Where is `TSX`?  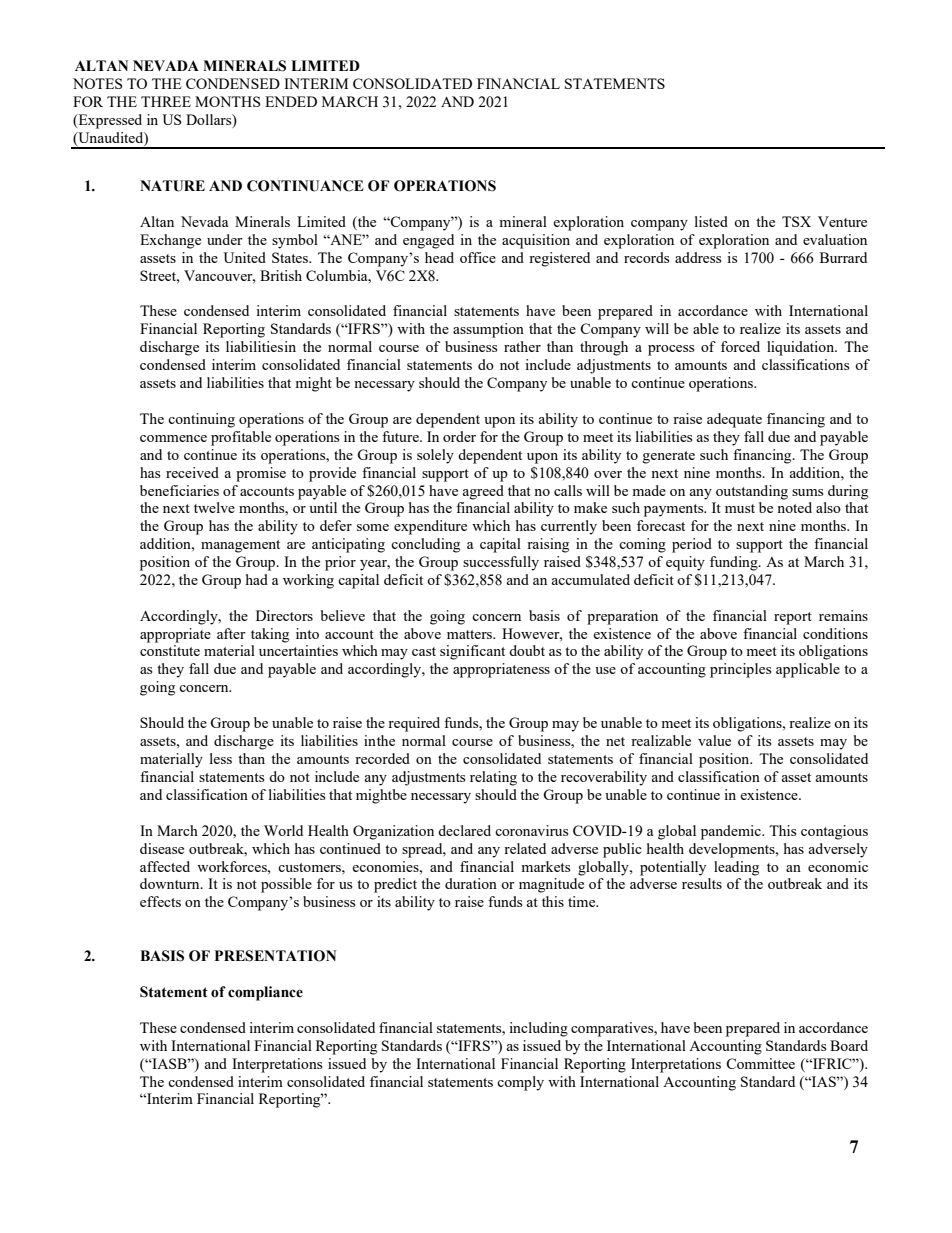 TSX is located at coordinates (796, 221).
